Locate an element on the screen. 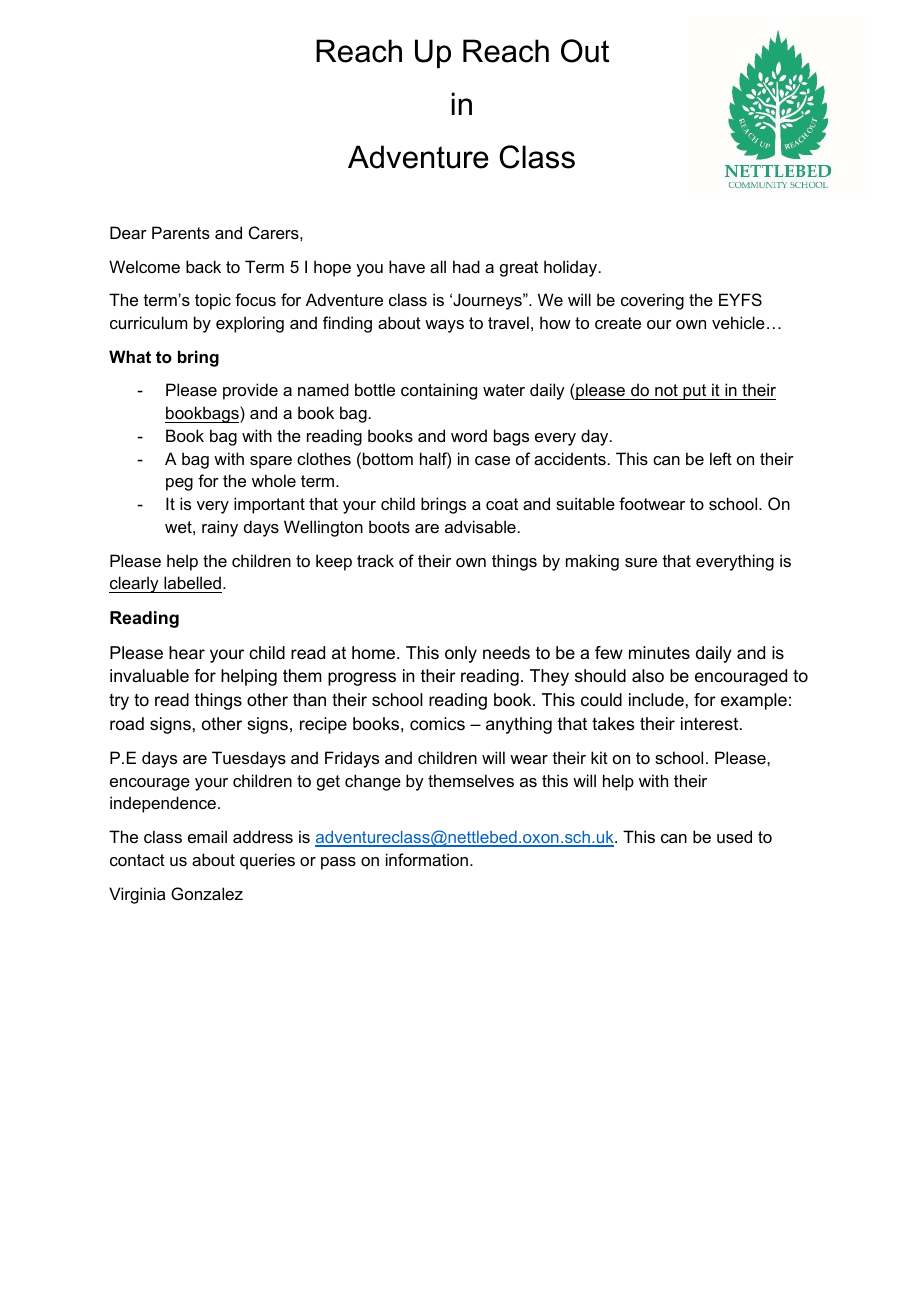 Image resolution: width=924 pixels, height=1308 pixels. covering is located at coordinates (652, 301).
